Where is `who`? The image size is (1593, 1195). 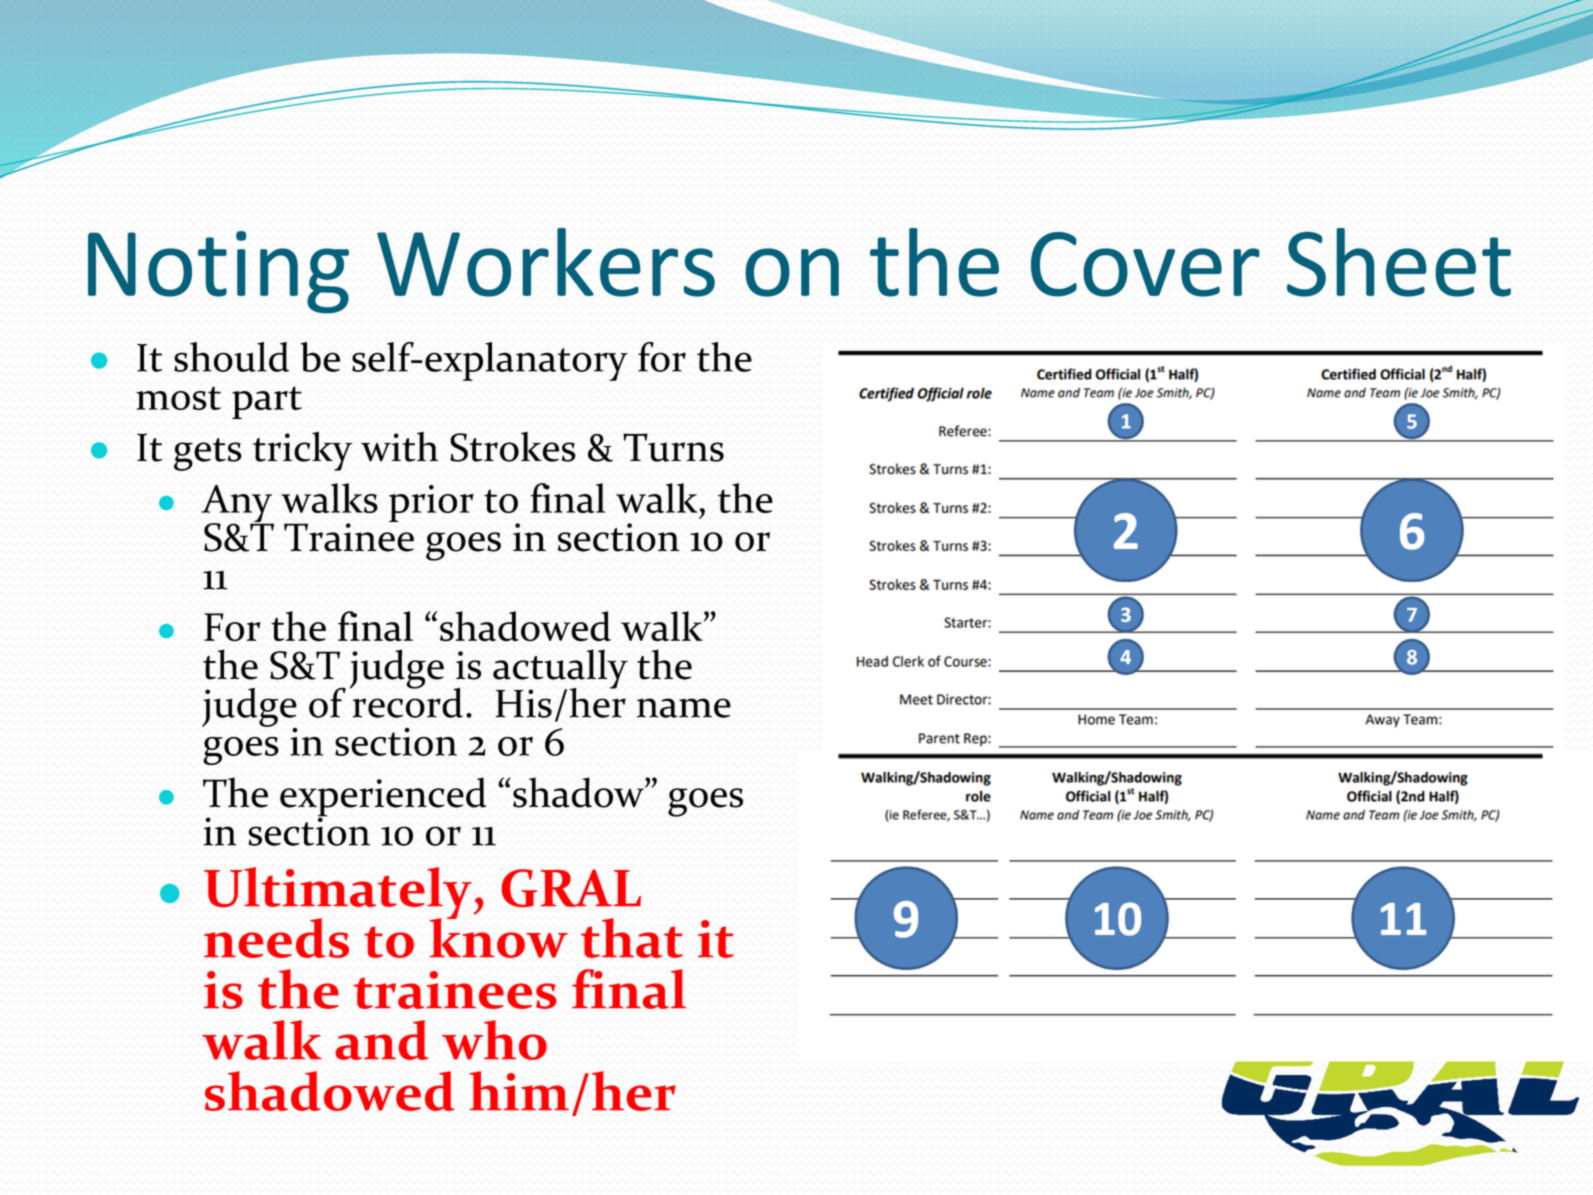
who is located at coordinates (494, 1040).
